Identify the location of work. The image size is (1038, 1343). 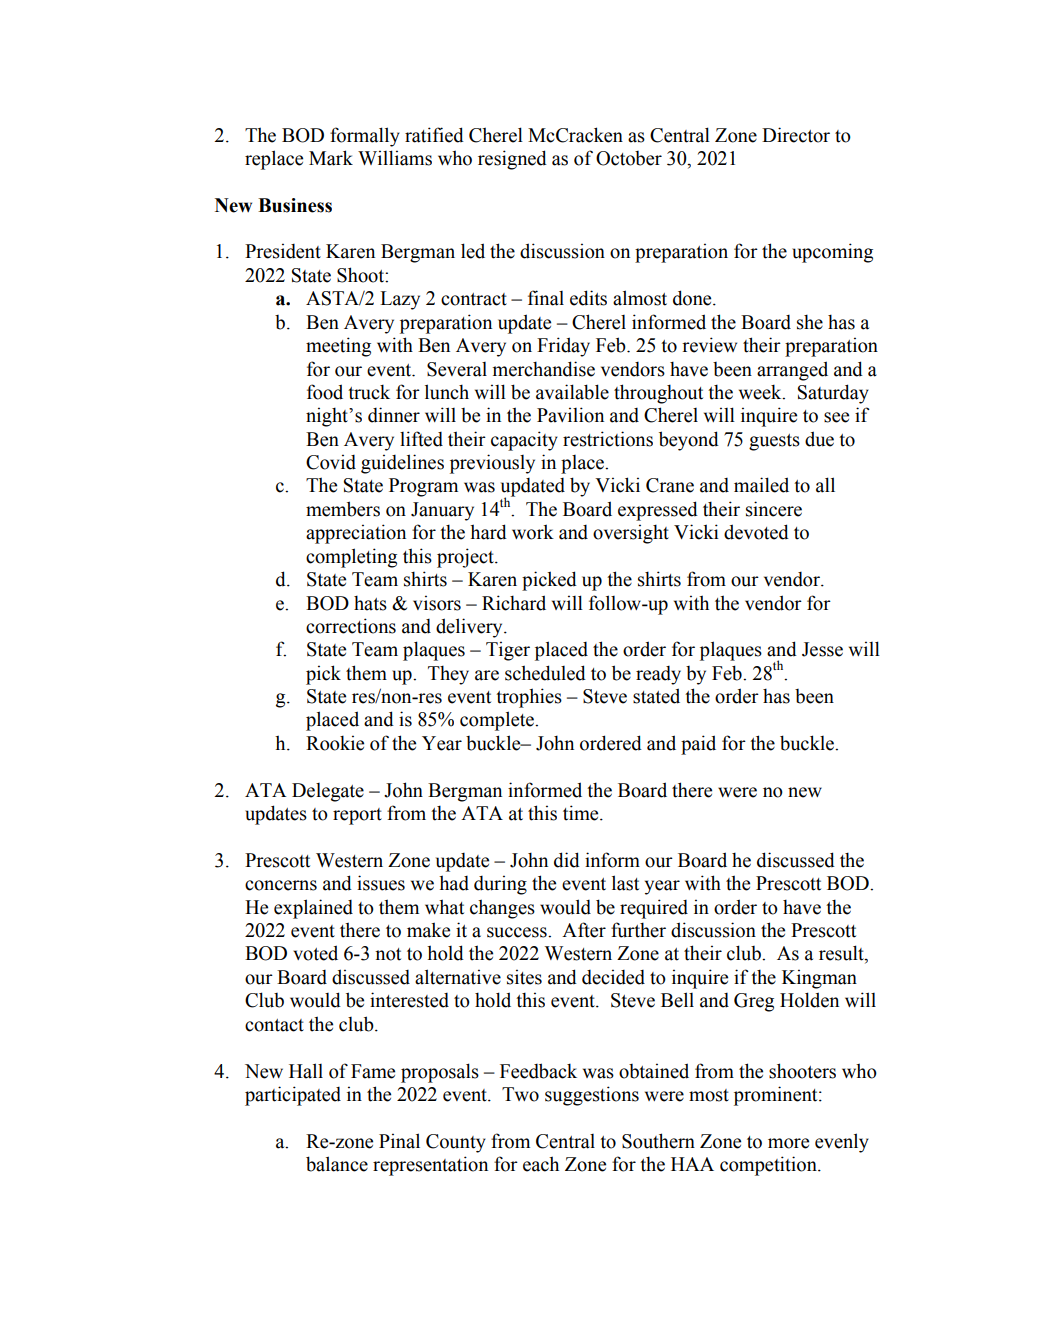
(533, 532).
